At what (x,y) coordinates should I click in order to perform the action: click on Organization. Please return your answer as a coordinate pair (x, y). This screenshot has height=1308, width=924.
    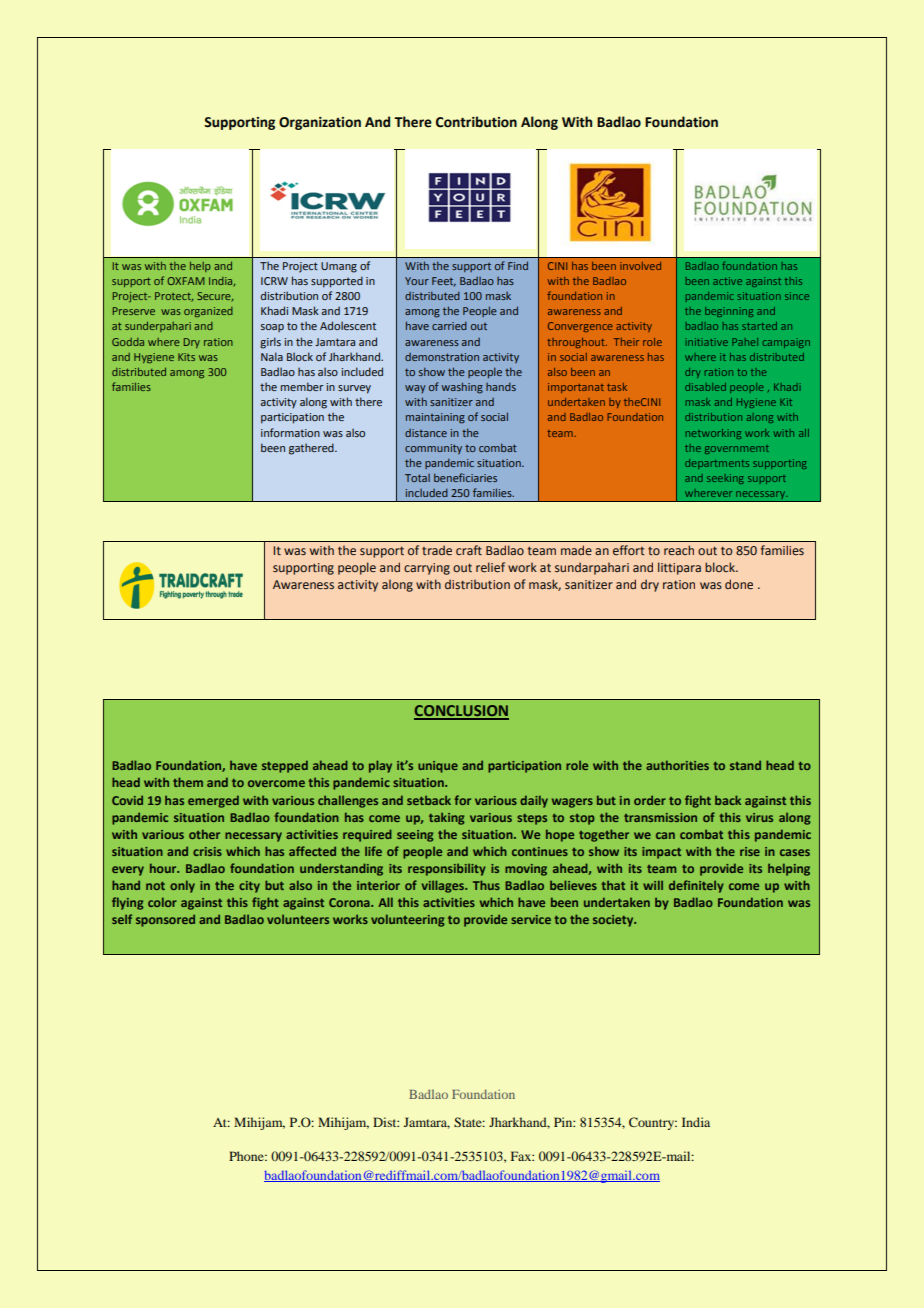
    Looking at the image, I should click on (320, 123).
